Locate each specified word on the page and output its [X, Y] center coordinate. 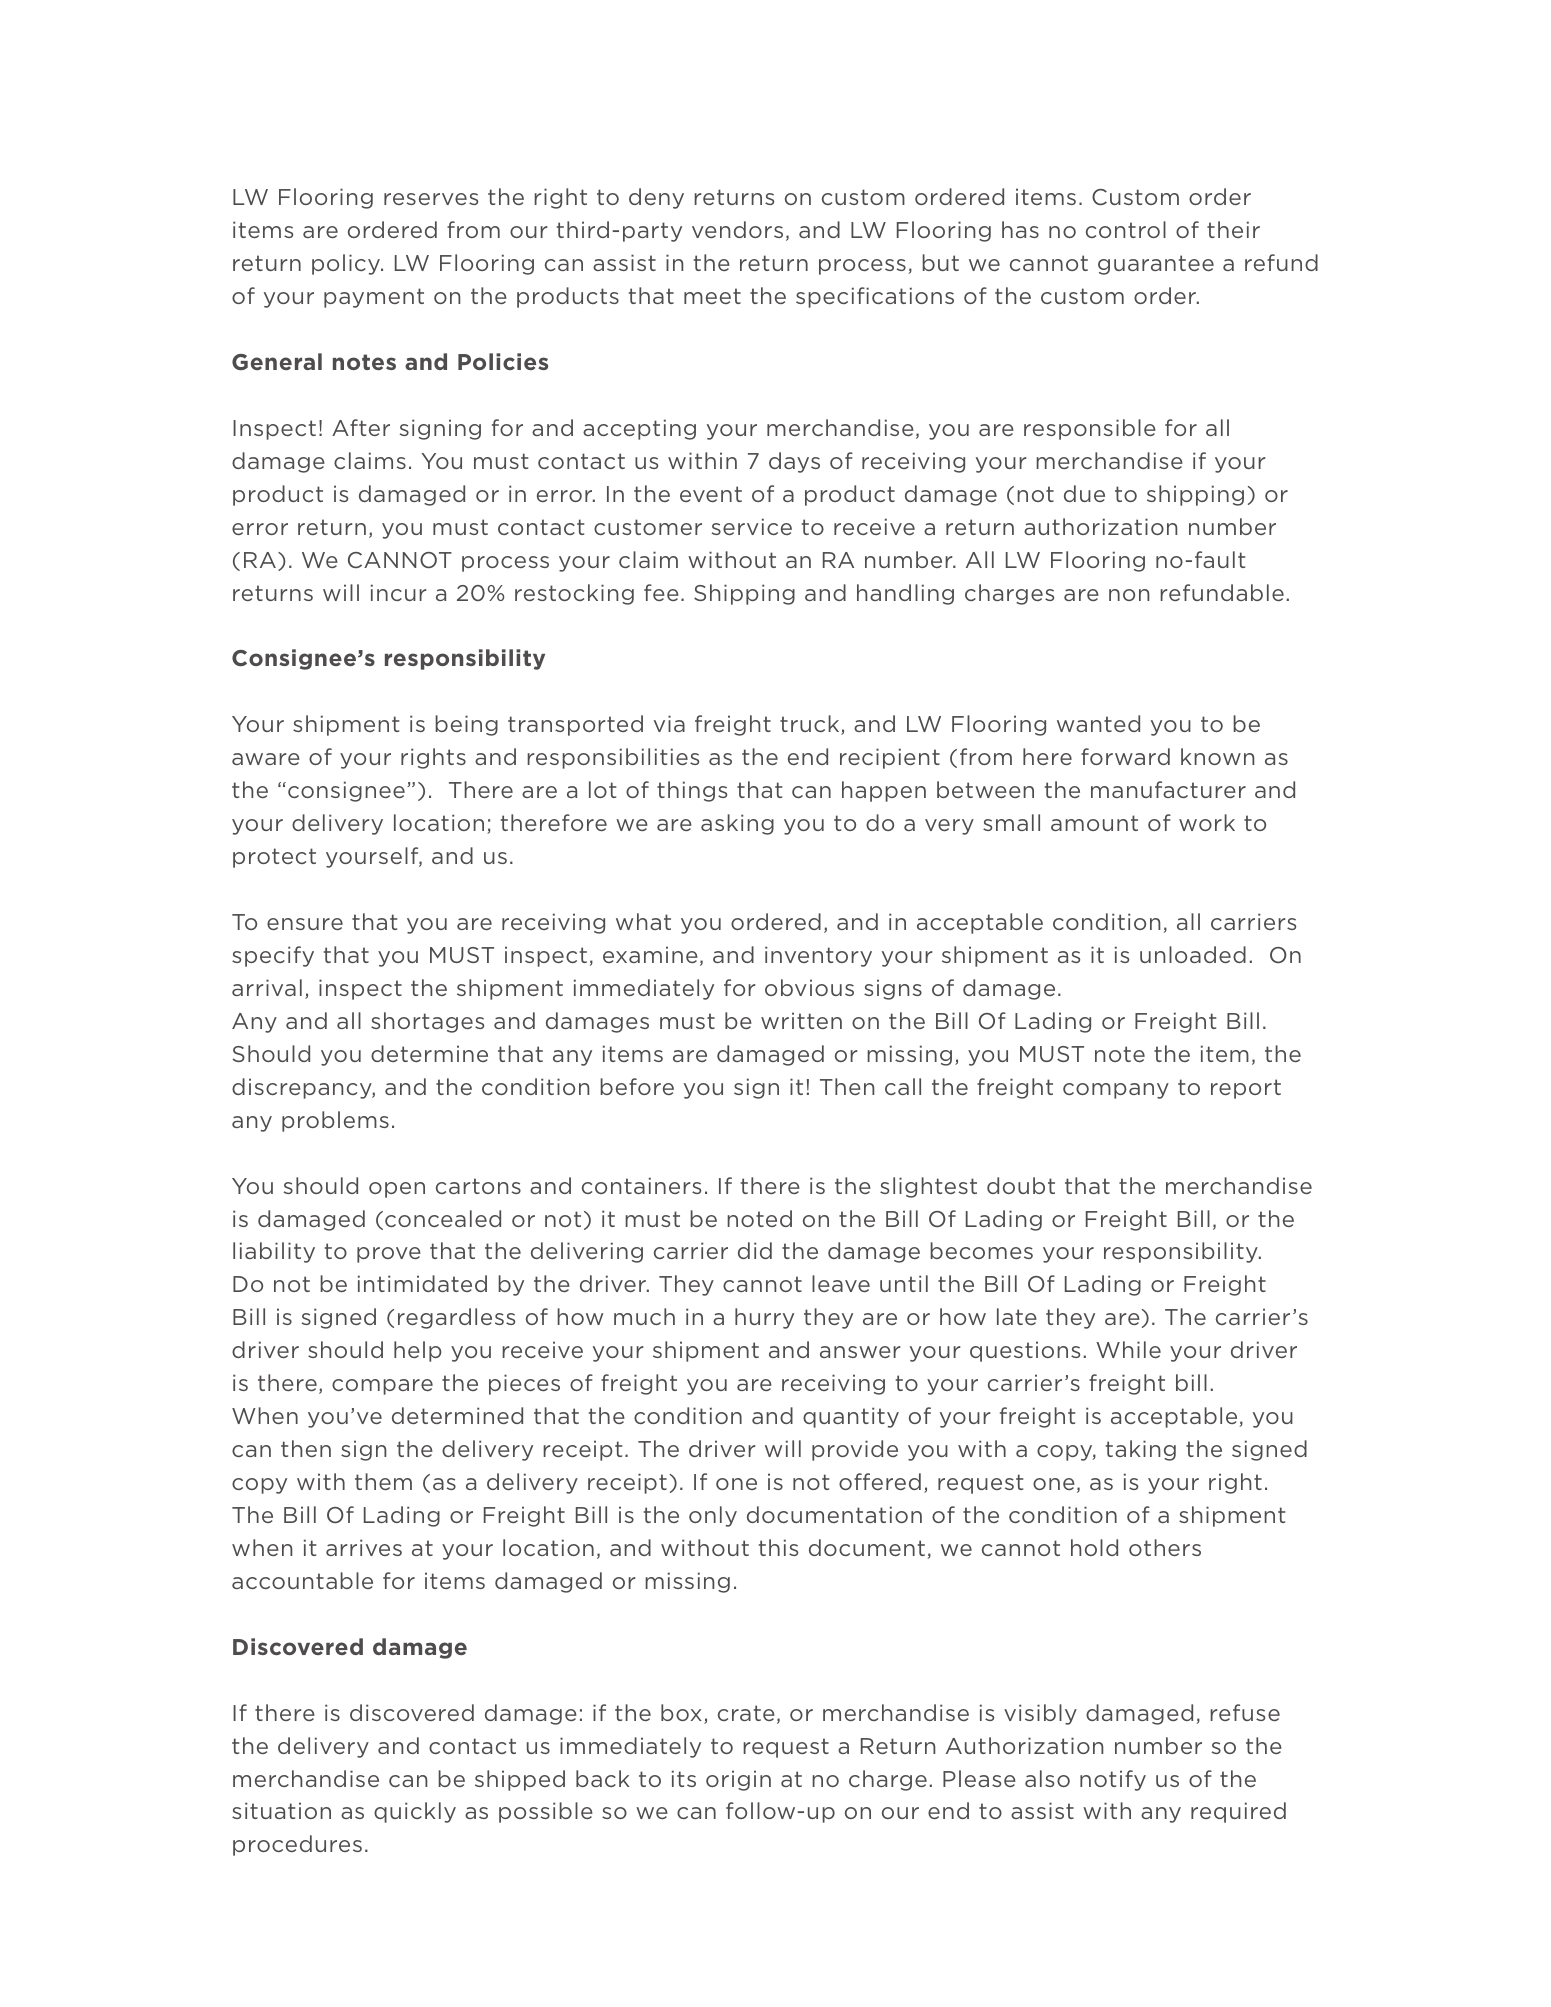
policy [347, 264]
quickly [415, 1812]
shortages [427, 1022]
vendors [737, 229]
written [801, 1020]
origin [738, 1780]
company [1116, 1091]
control [1126, 229]
